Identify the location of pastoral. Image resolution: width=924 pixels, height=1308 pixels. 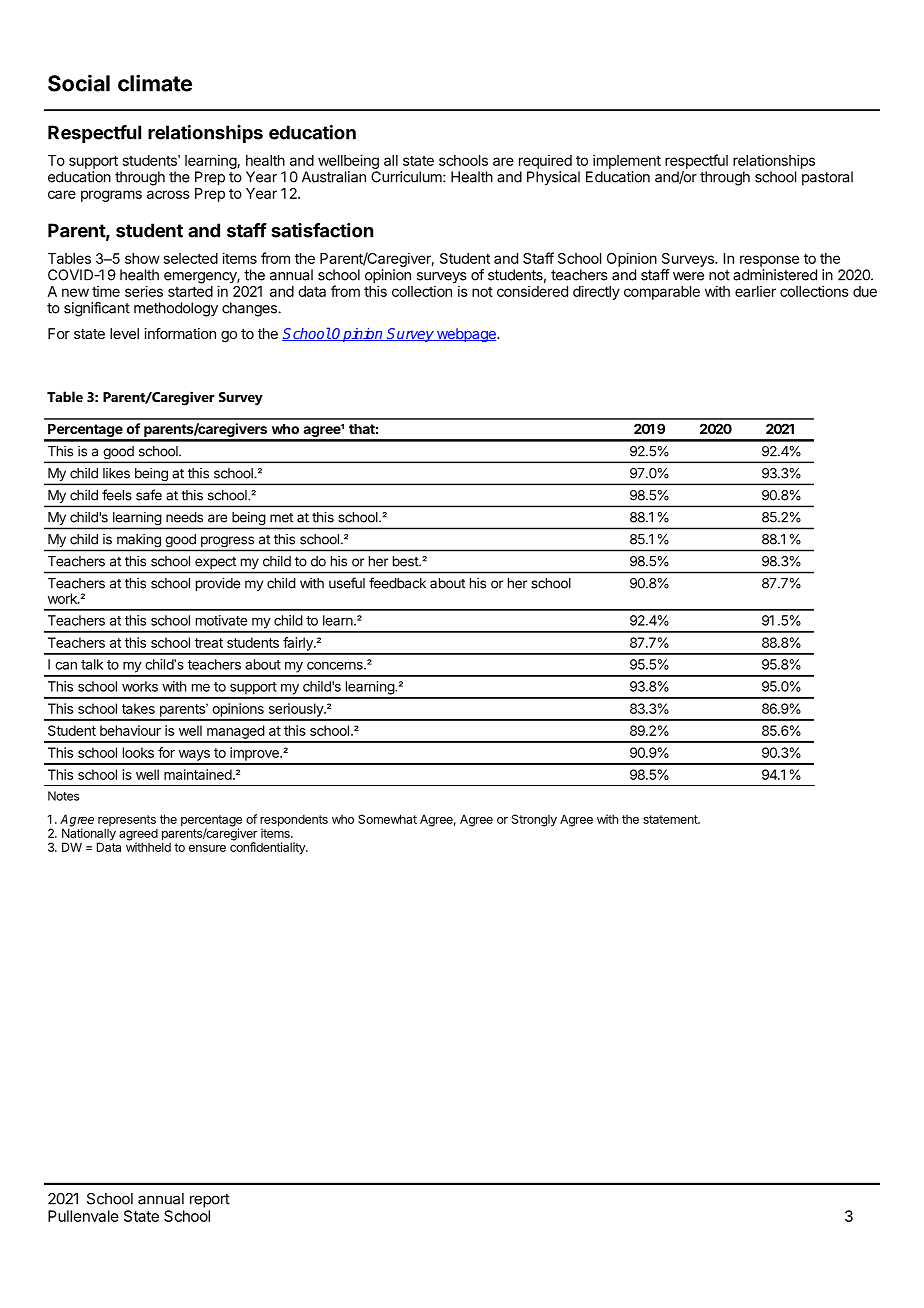
(827, 178).
